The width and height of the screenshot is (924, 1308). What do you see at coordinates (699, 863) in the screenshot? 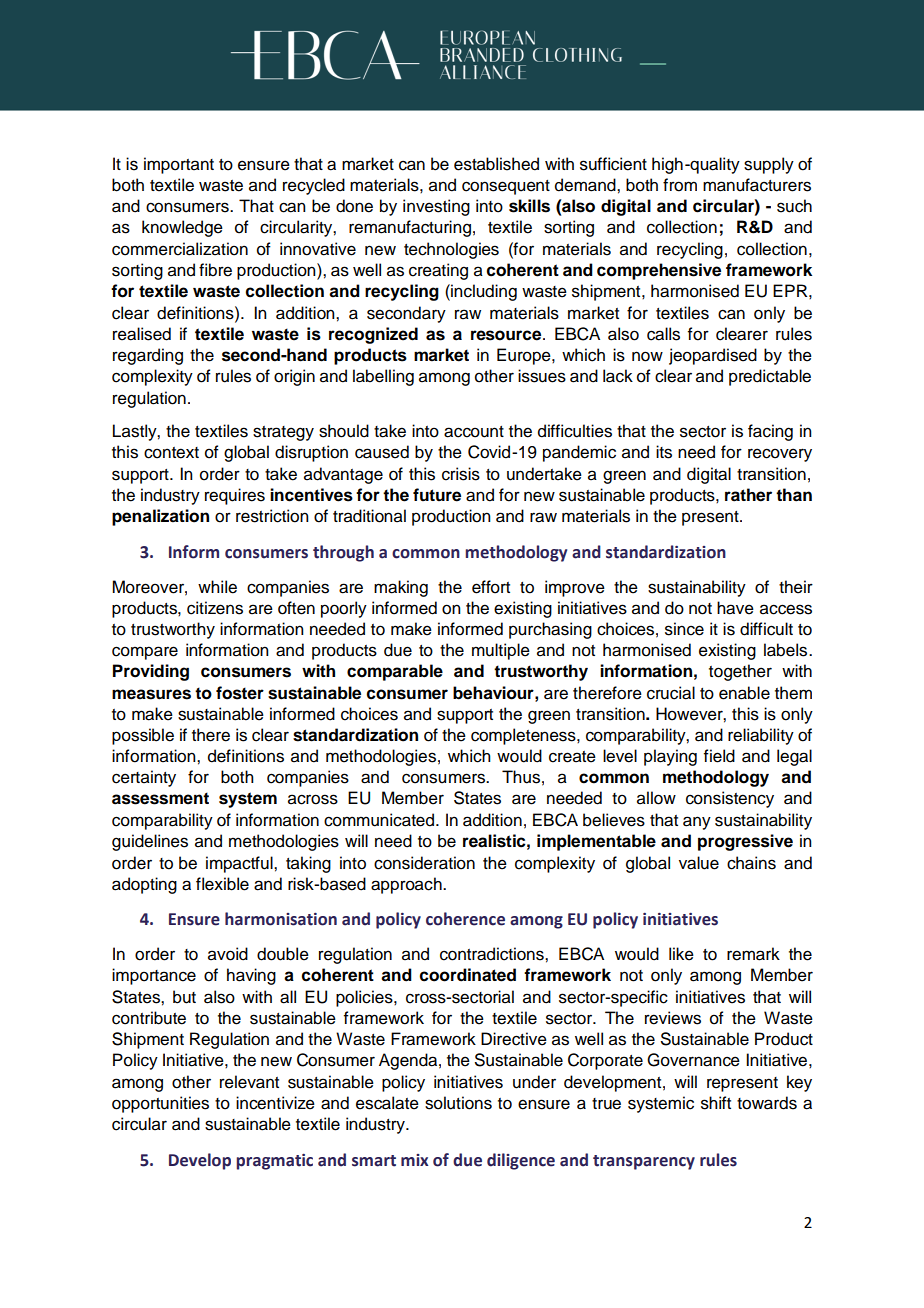
I see `value` at bounding box center [699, 863].
